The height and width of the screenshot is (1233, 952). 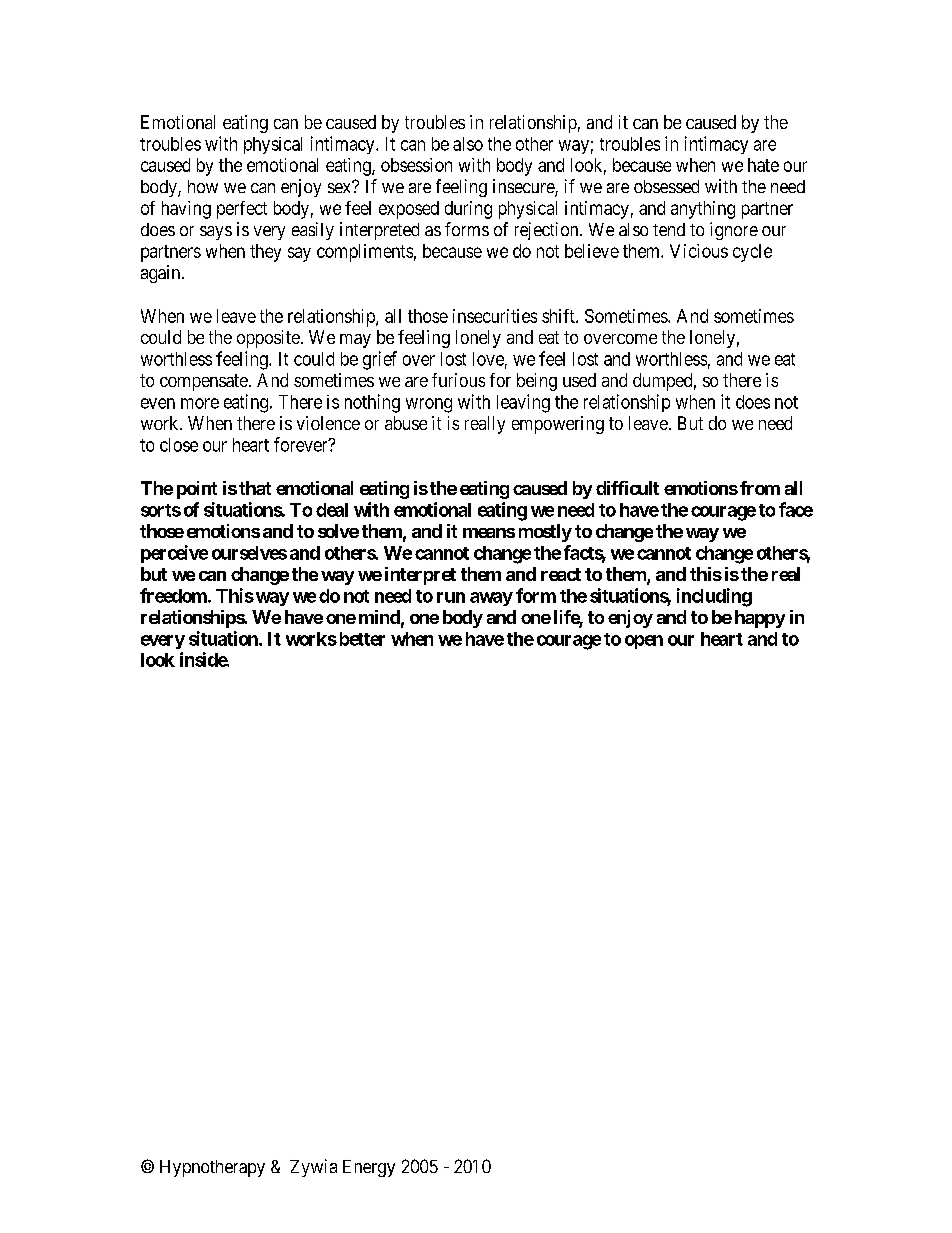 I want to click on that, so click(x=255, y=488).
